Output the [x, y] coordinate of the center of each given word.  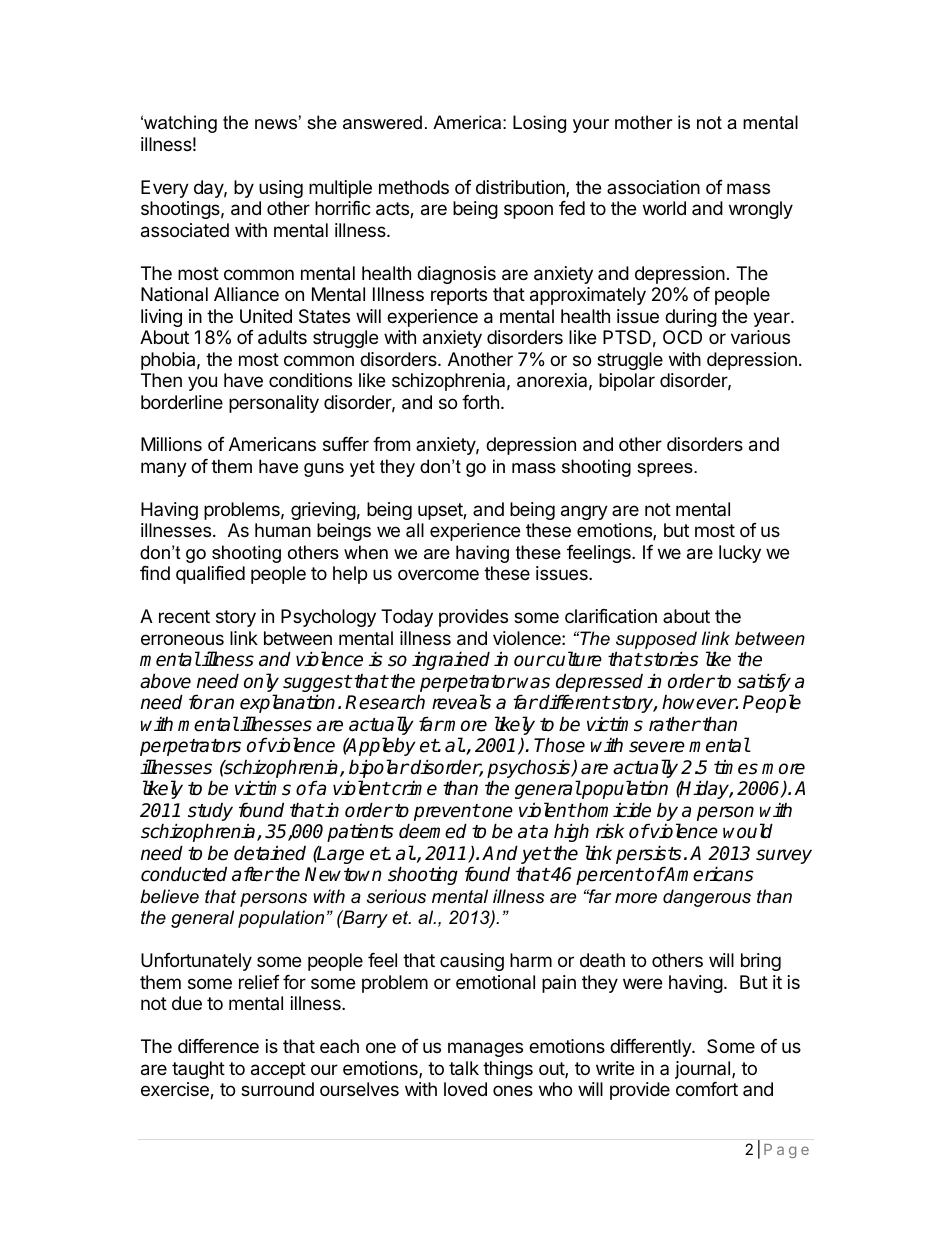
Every [165, 189]
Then [161, 380]
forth [480, 402]
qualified [210, 575]
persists [649, 856]
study [210, 813]
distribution [521, 188]
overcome [438, 574]
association [653, 187]
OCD [682, 337]
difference [218, 1046]
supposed [656, 641]
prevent [447, 814]
